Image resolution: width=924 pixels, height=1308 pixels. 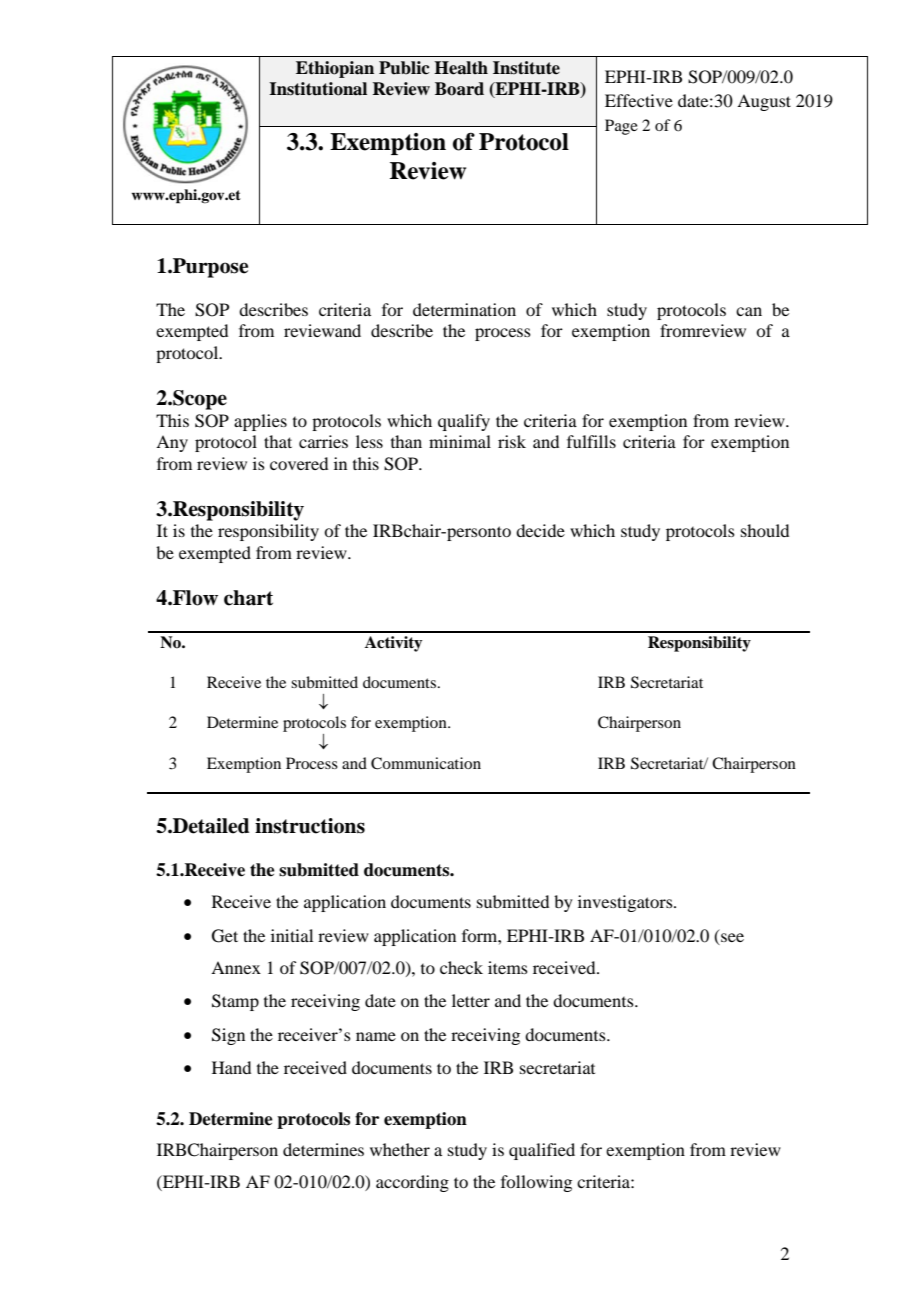 What do you see at coordinates (310, 826) in the page?
I see `instructions` at bounding box center [310, 826].
